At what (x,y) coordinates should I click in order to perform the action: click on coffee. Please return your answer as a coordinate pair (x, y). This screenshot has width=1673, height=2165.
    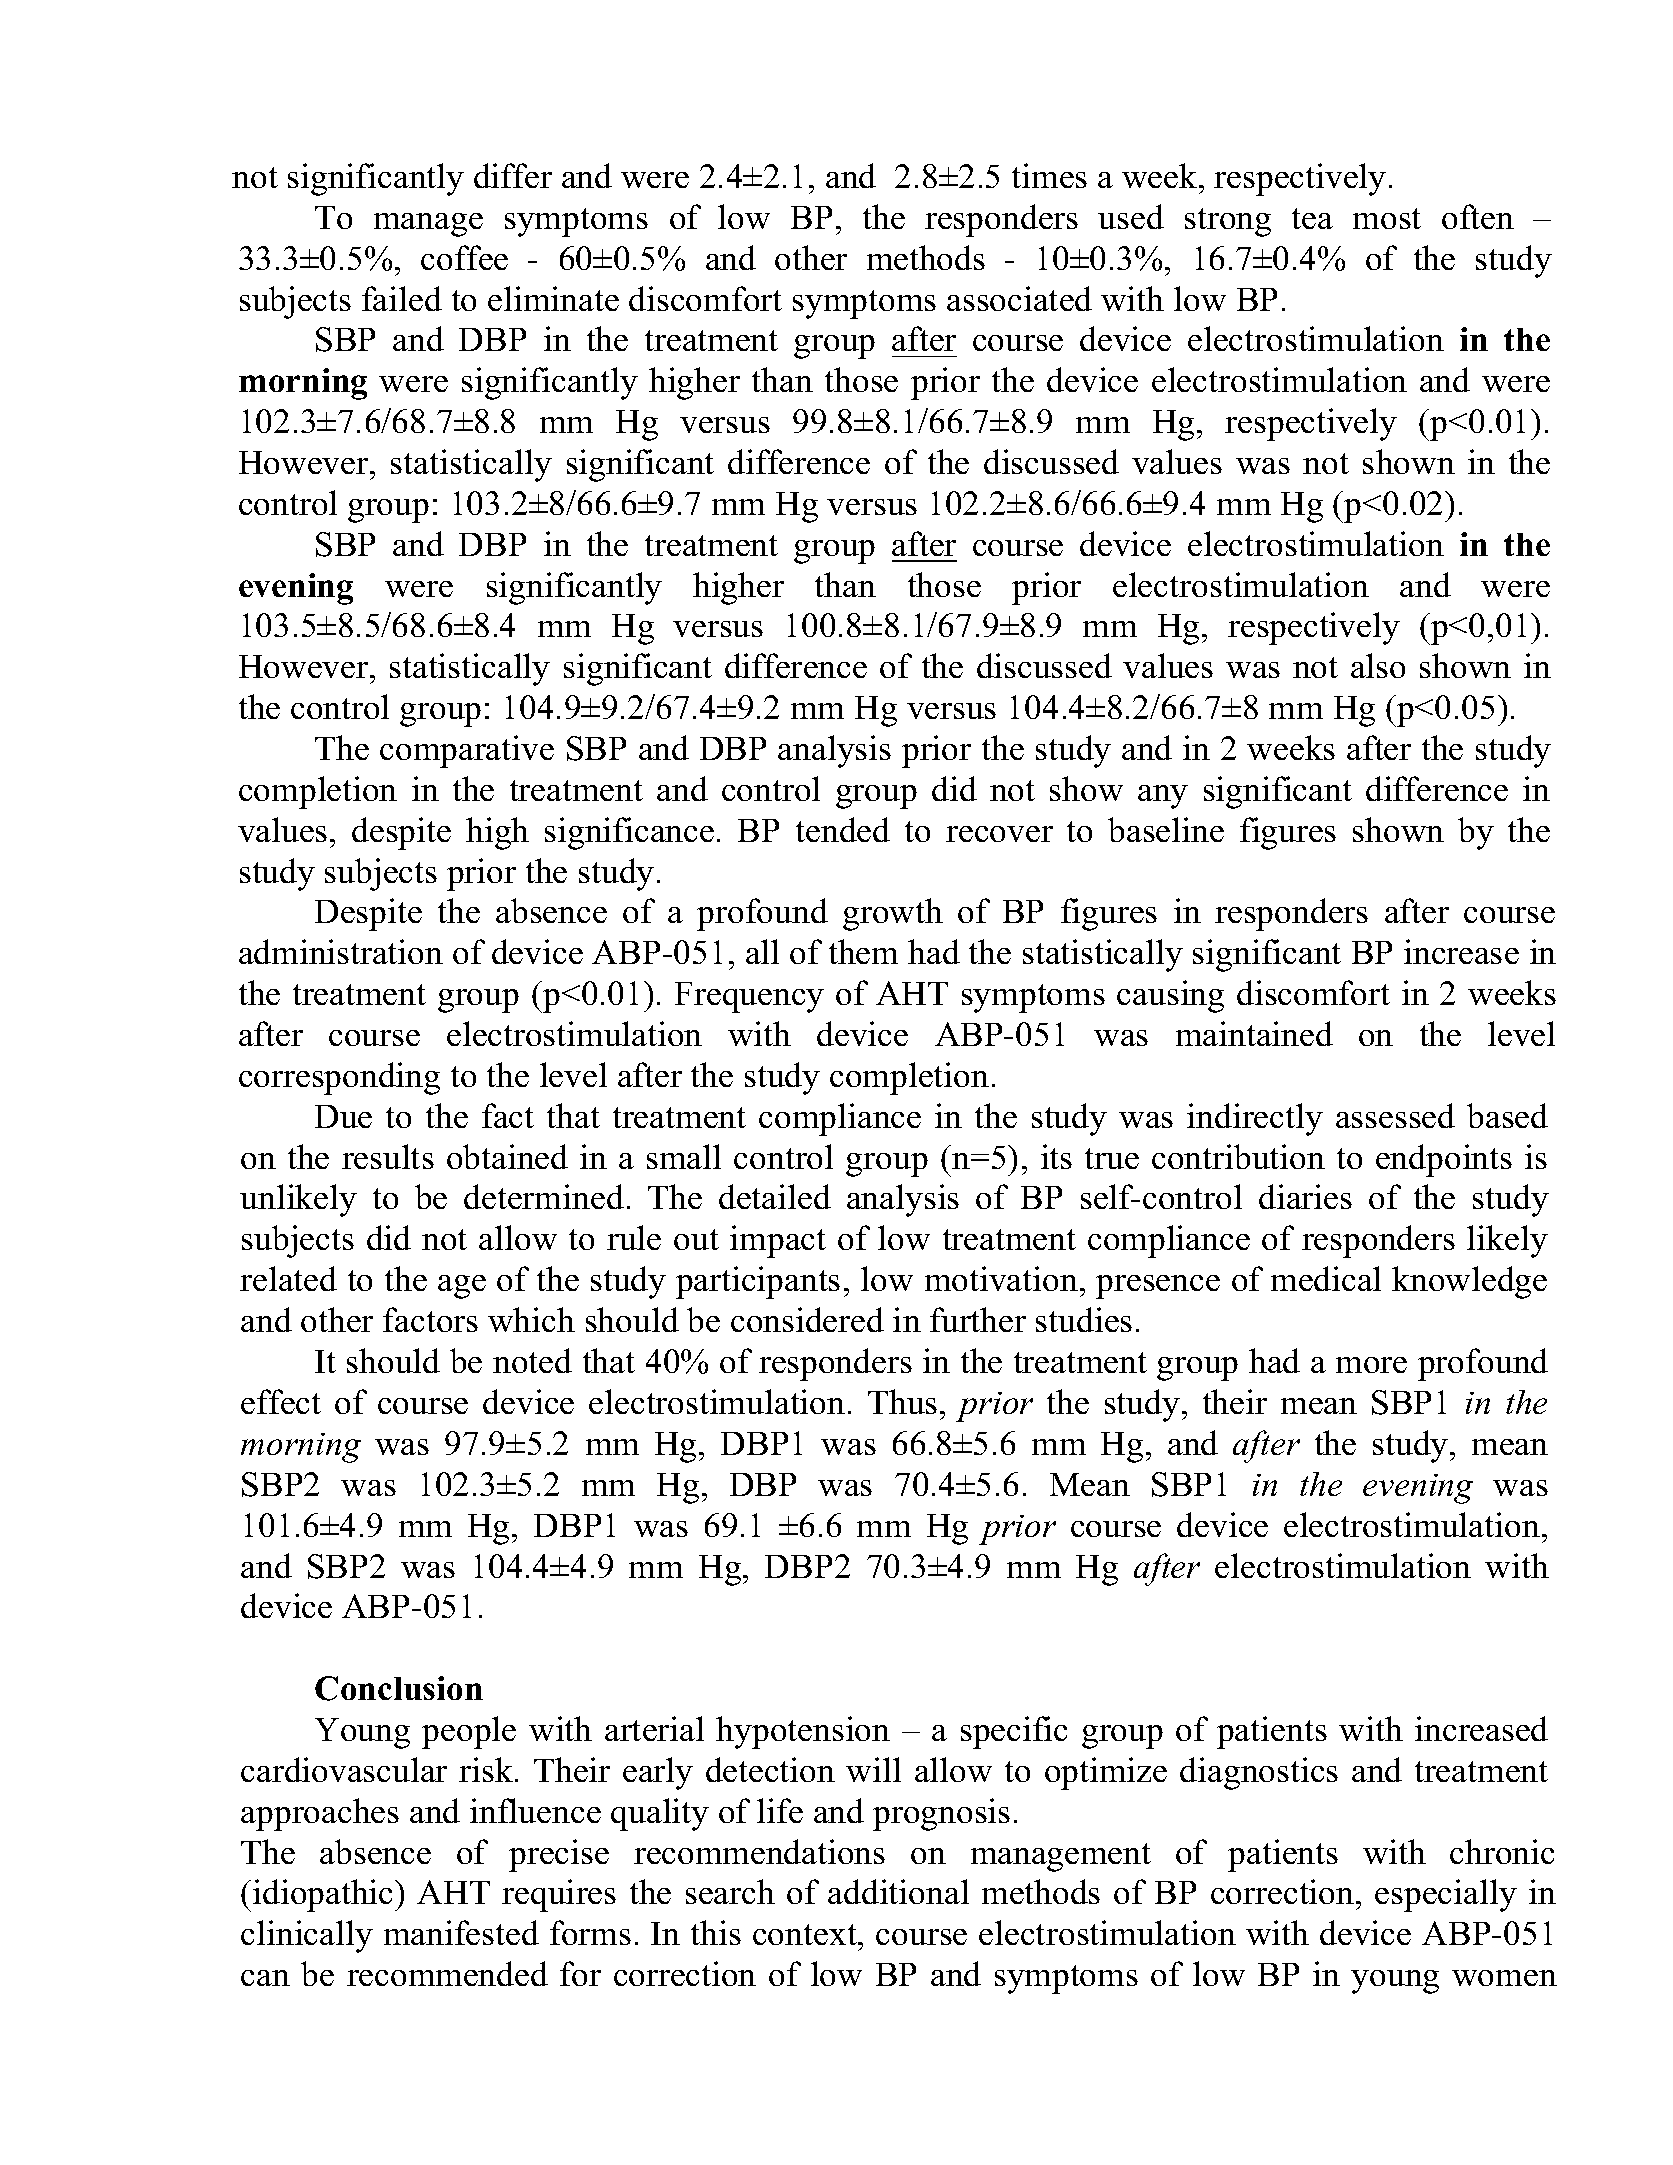
    Looking at the image, I should click on (464, 257).
